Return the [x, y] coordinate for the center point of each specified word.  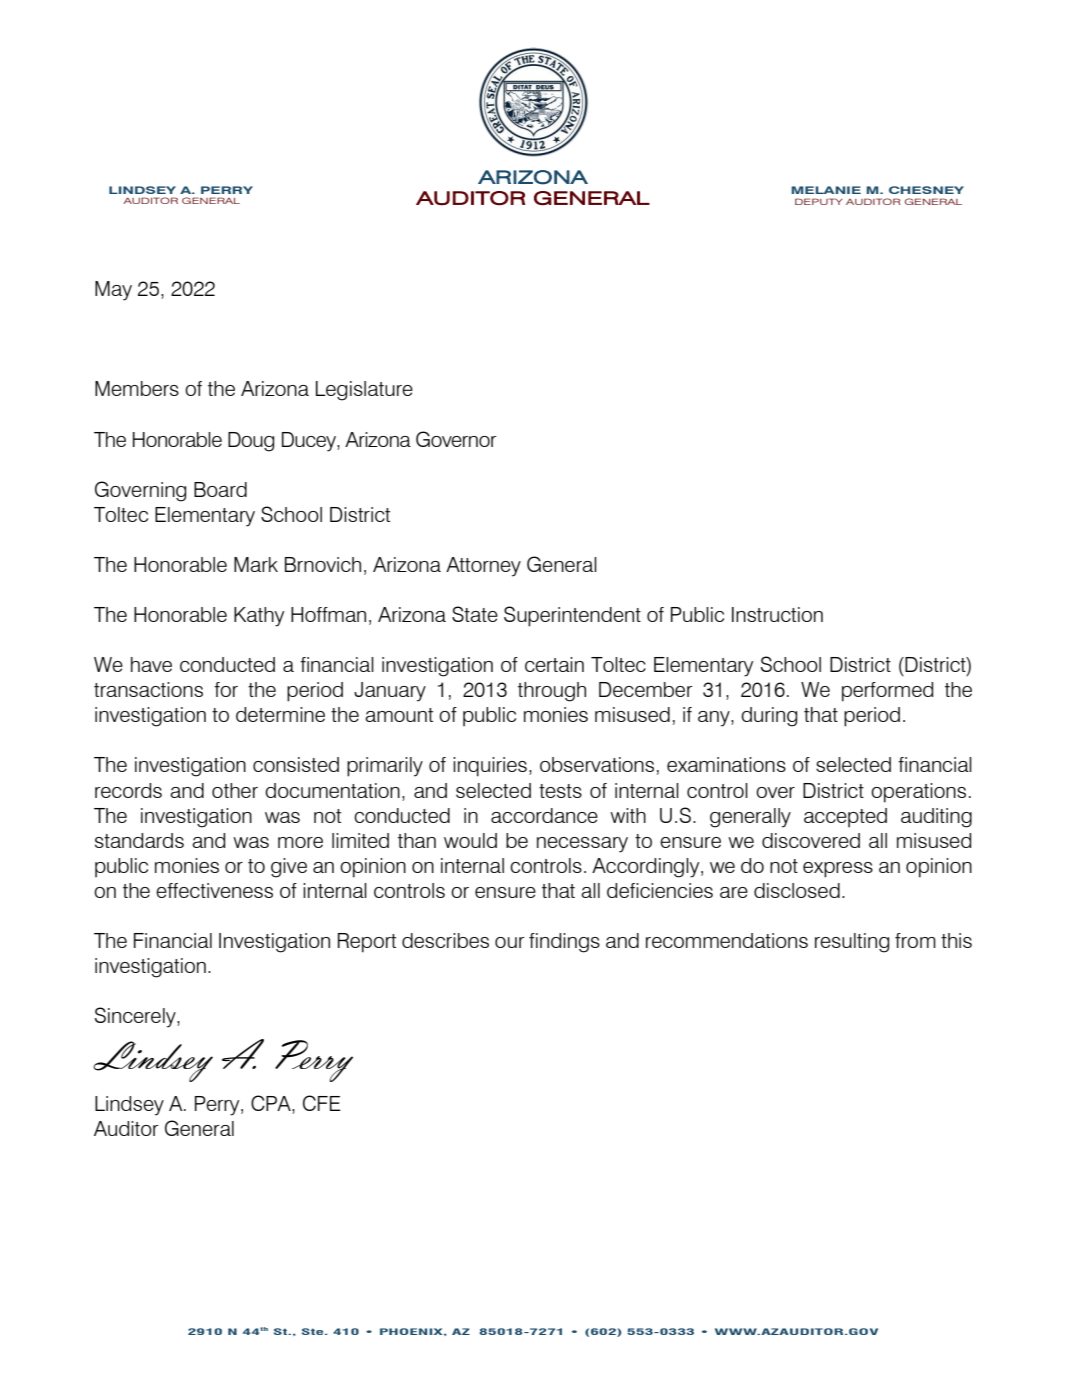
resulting [852, 943]
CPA [272, 1104]
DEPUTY [818, 201]
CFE [322, 1103]
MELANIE [826, 190]
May [113, 291]
